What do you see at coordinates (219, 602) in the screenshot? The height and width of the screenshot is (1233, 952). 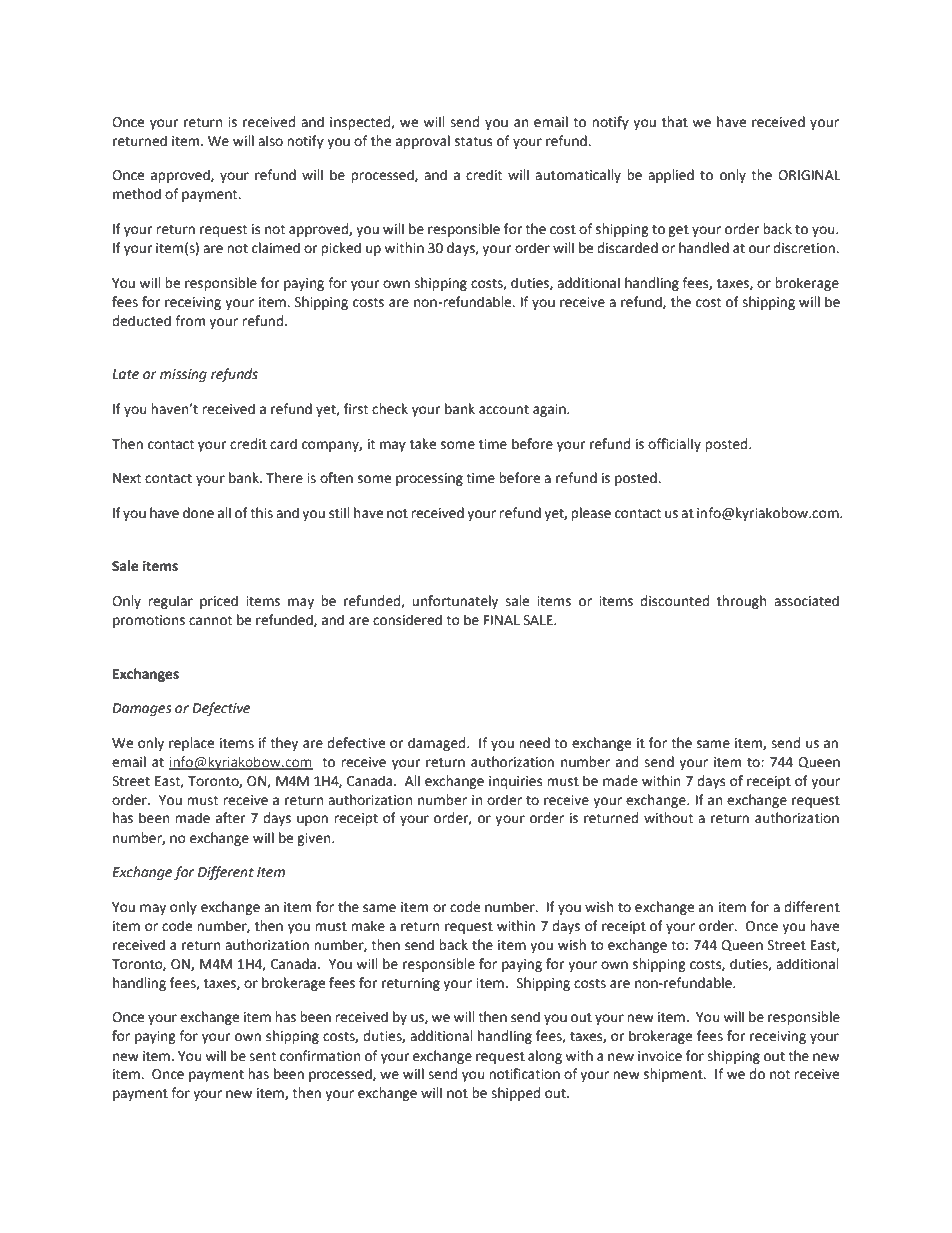 I see `priced` at bounding box center [219, 602].
